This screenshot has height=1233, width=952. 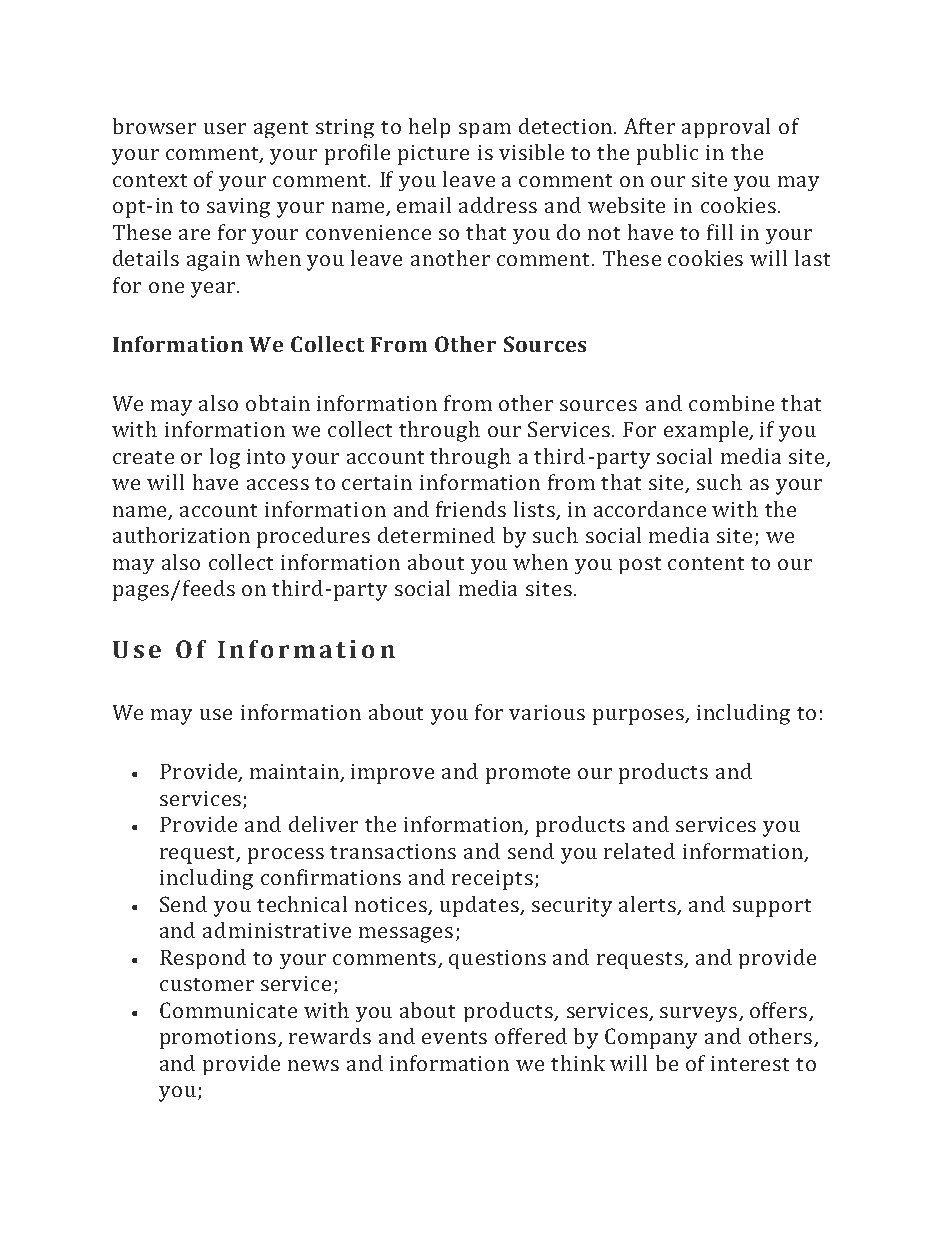 I want to click on content, so click(x=706, y=563).
